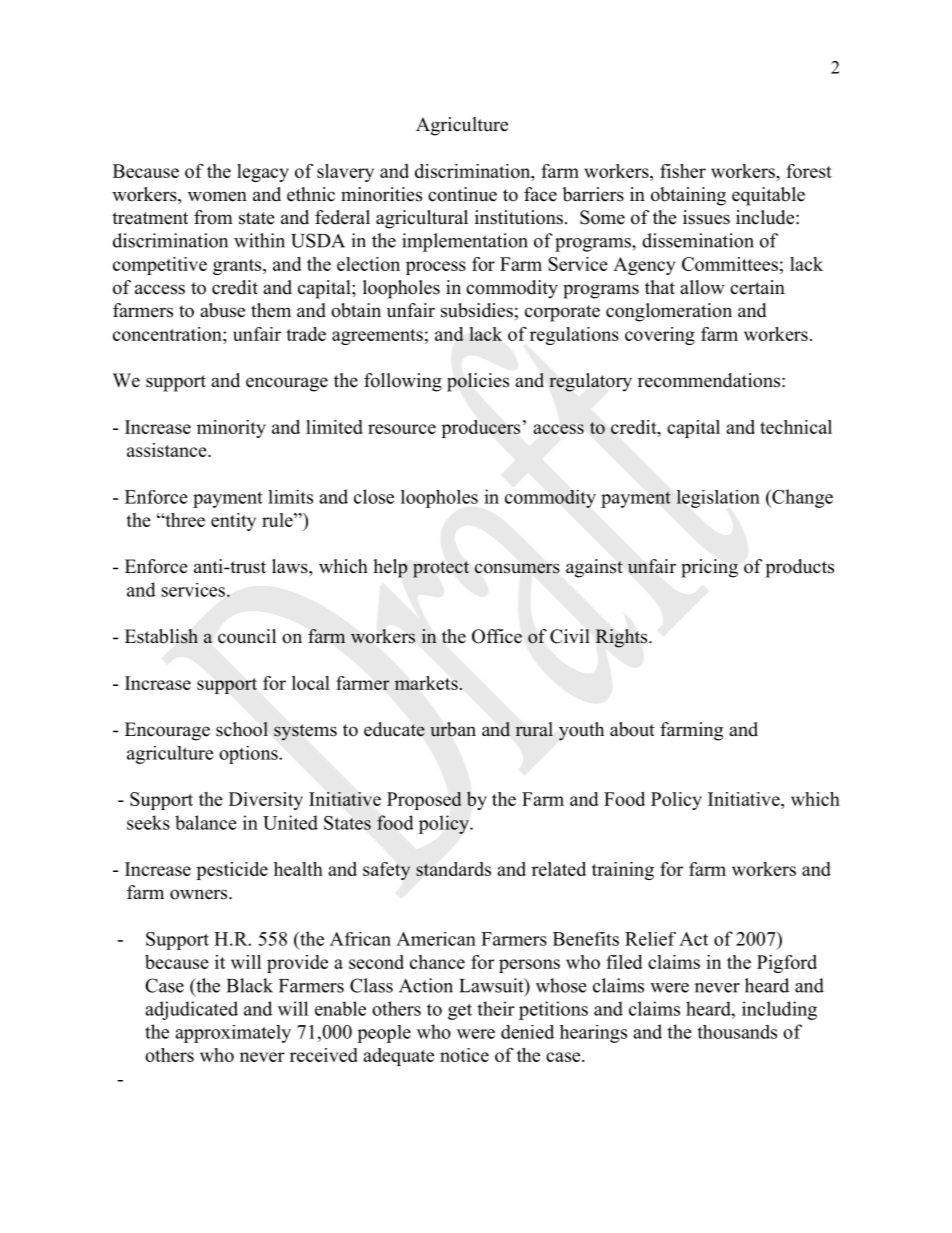  Describe the element at coordinates (796, 427) in the document. I see `technical` at that location.
